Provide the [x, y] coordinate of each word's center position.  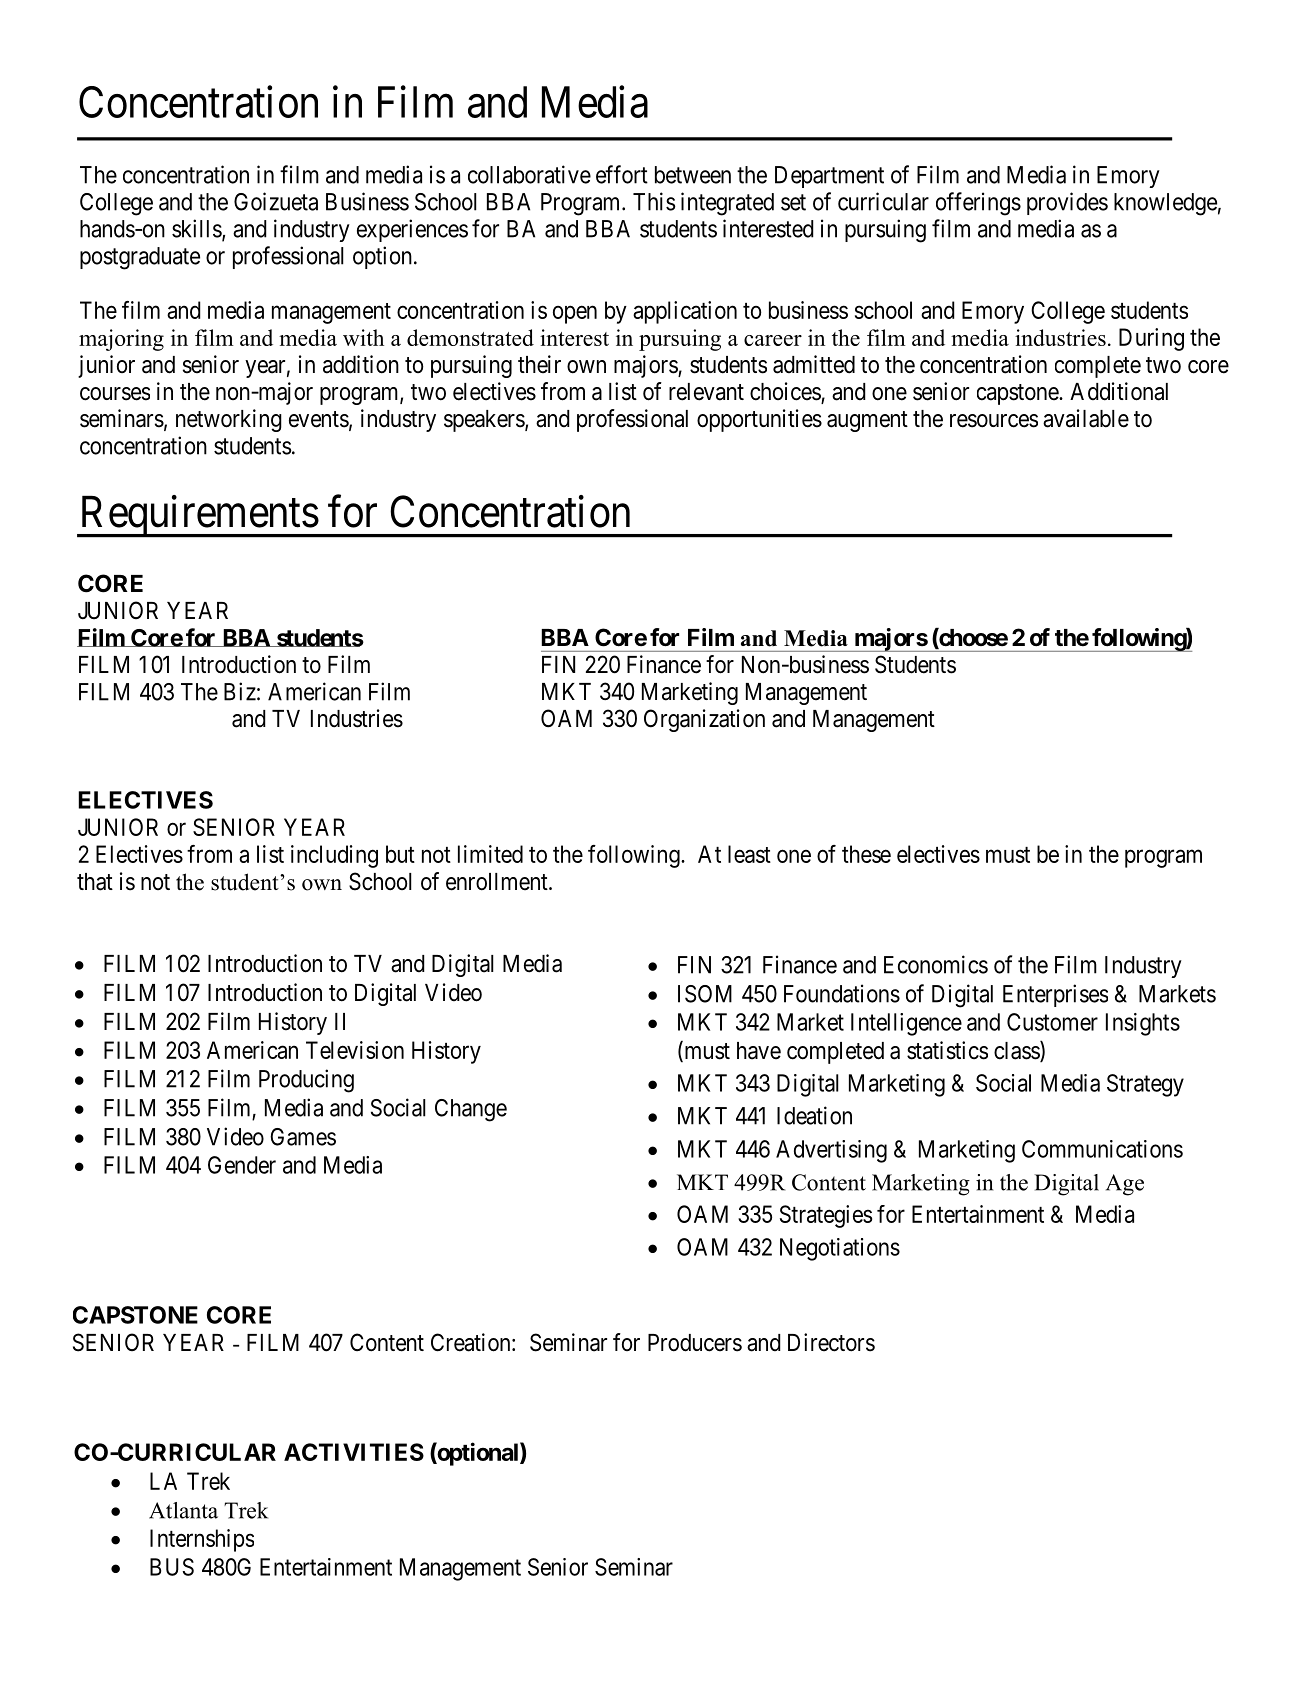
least [749, 854]
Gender [242, 1165]
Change [471, 1110]
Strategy [1145, 1085]
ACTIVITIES [354, 1452]
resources [994, 421]
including [334, 856]
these [866, 854]
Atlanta [183, 1510]
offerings [978, 204]
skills [197, 229]
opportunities [759, 420]
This [654, 201]
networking [229, 420]
